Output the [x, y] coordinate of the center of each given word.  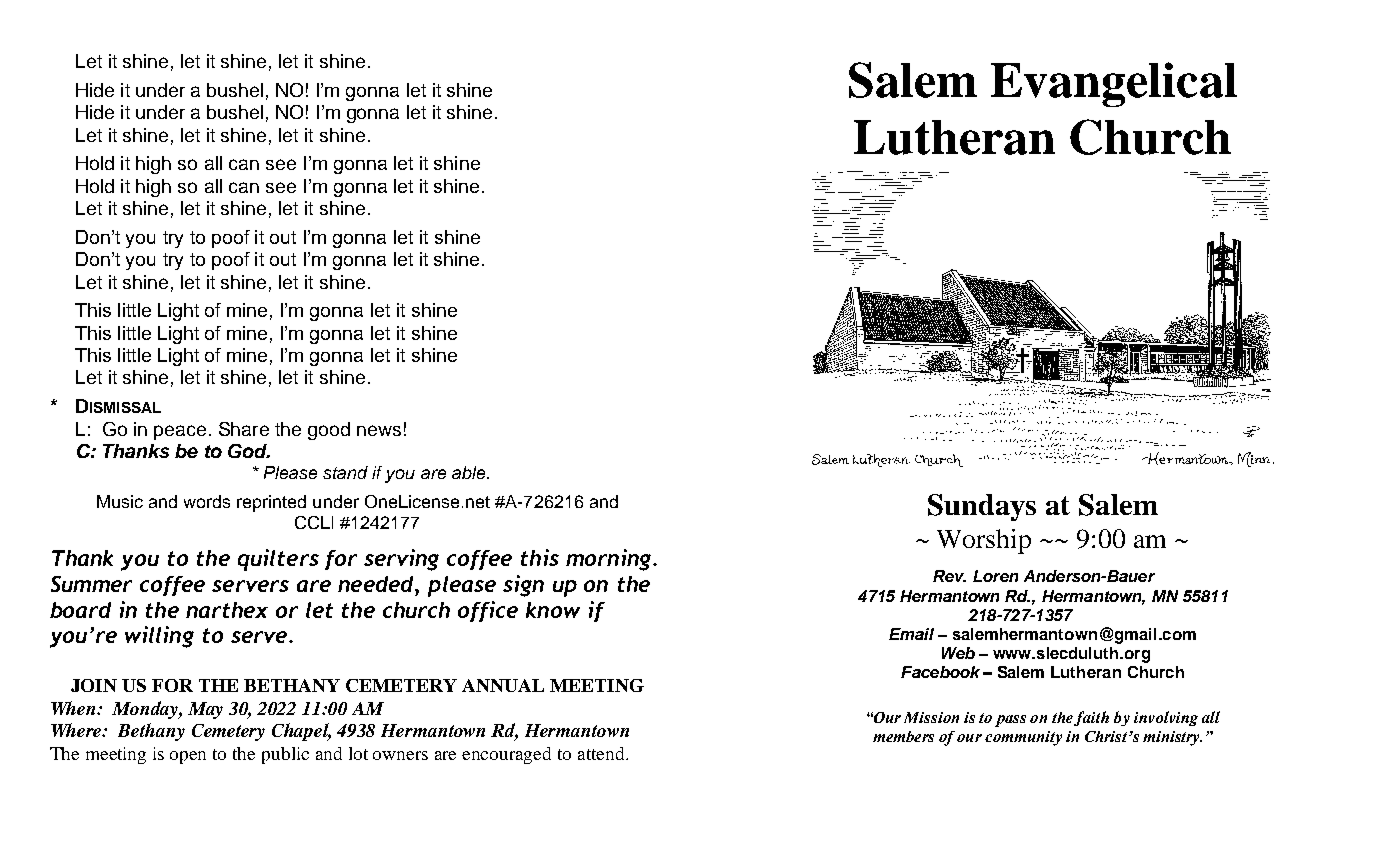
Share [244, 429]
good [329, 431]
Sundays [982, 507]
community [1023, 738]
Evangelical [1114, 84]
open [188, 757]
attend [602, 753]
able [470, 472]
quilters [278, 560]
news [379, 430]
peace [180, 432]
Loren [995, 576]
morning [610, 560]
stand [345, 472]
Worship [984, 541]
